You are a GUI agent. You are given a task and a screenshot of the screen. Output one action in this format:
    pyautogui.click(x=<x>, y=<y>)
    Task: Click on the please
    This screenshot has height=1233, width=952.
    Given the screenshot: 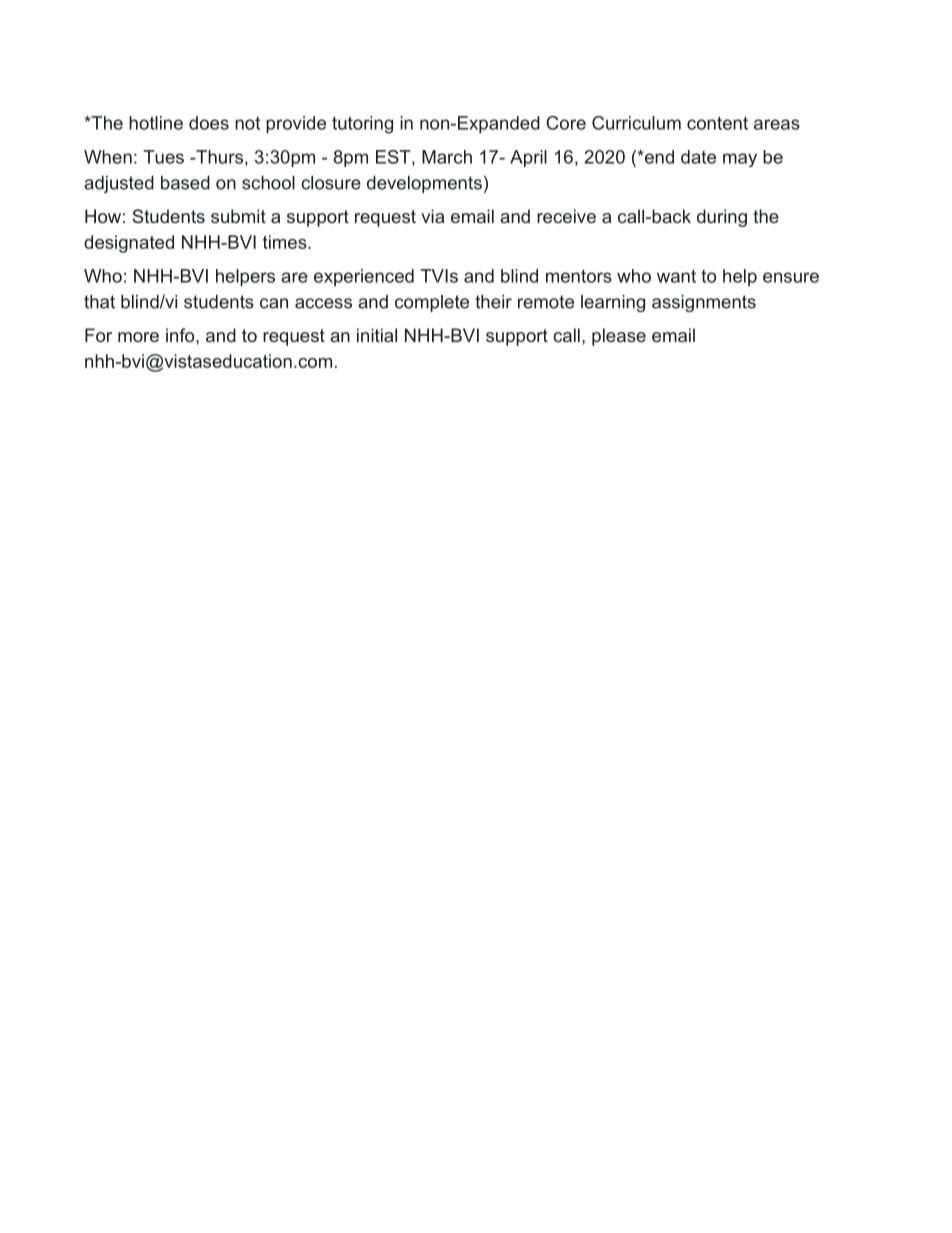 What is the action you would take?
    pyautogui.click(x=619, y=337)
